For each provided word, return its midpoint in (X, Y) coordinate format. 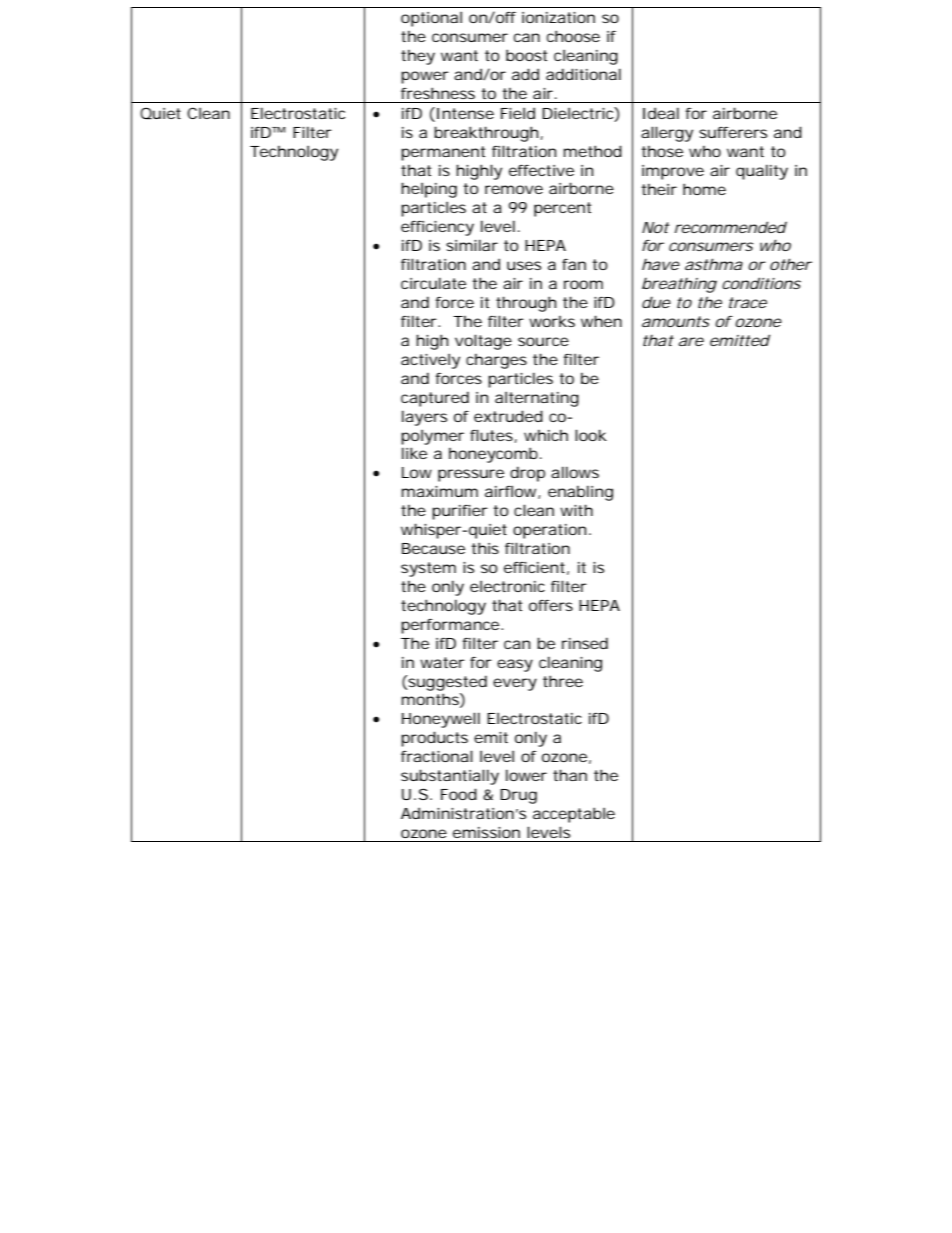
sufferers (733, 132)
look (591, 435)
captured (435, 399)
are (691, 341)
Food (459, 794)
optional (431, 19)
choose (573, 36)
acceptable (574, 815)
